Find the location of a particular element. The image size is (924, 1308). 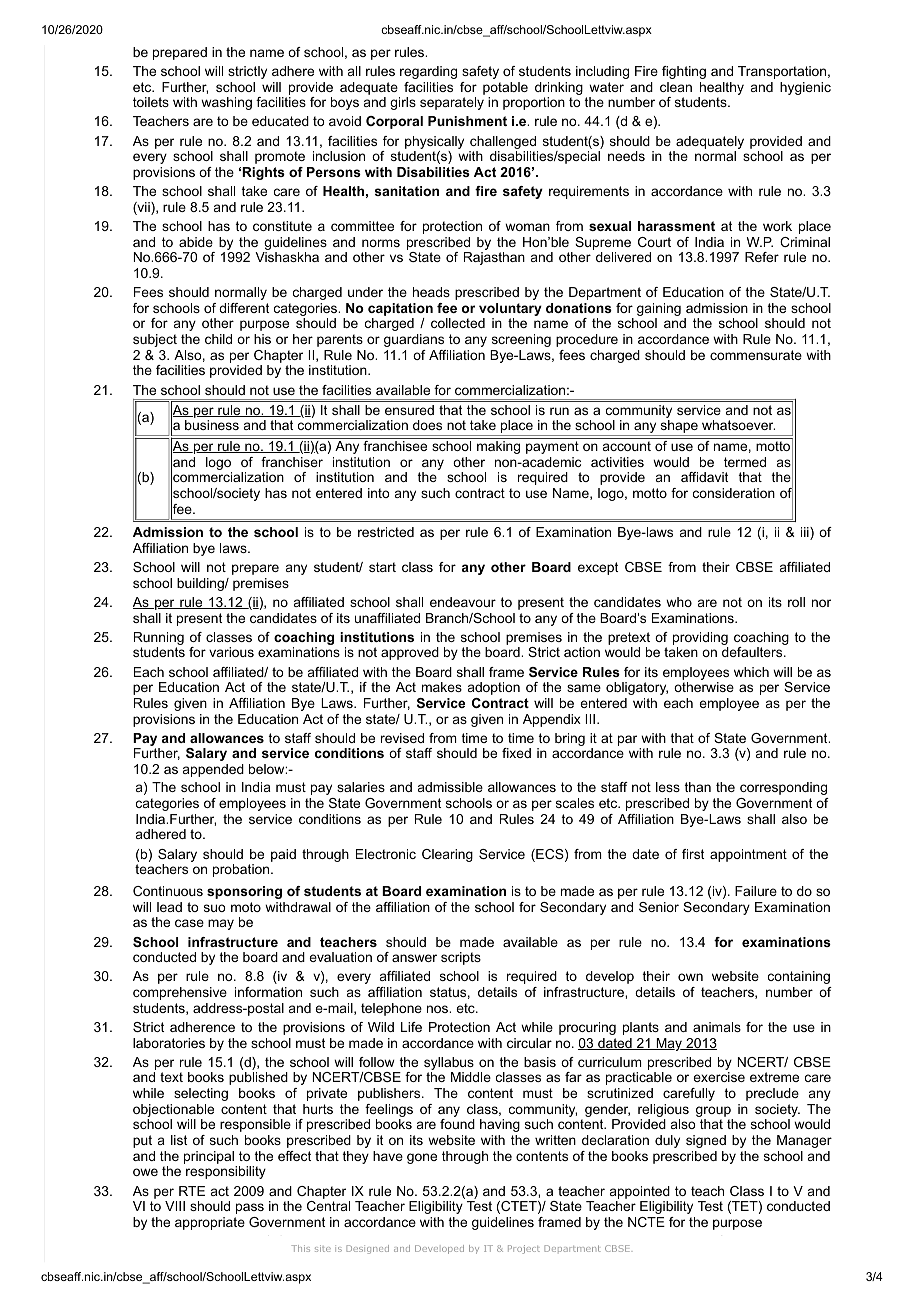

washing is located at coordinates (226, 103).
